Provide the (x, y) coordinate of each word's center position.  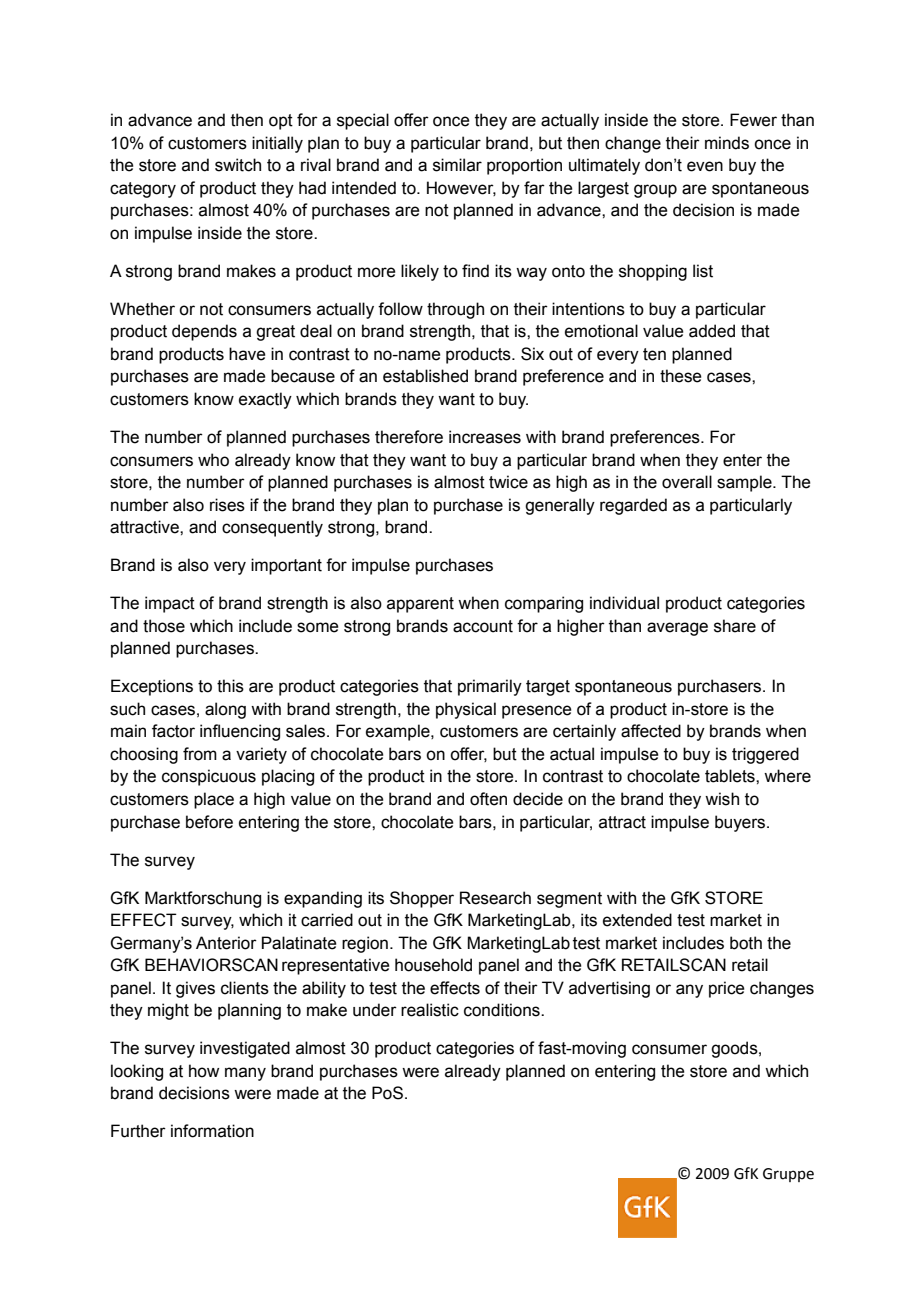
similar (457, 165)
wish (722, 799)
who (213, 460)
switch (238, 165)
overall (687, 482)
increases (485, 437)
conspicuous (209, 777)
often (488, 799)
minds (727, 143)
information (212, 1131)
